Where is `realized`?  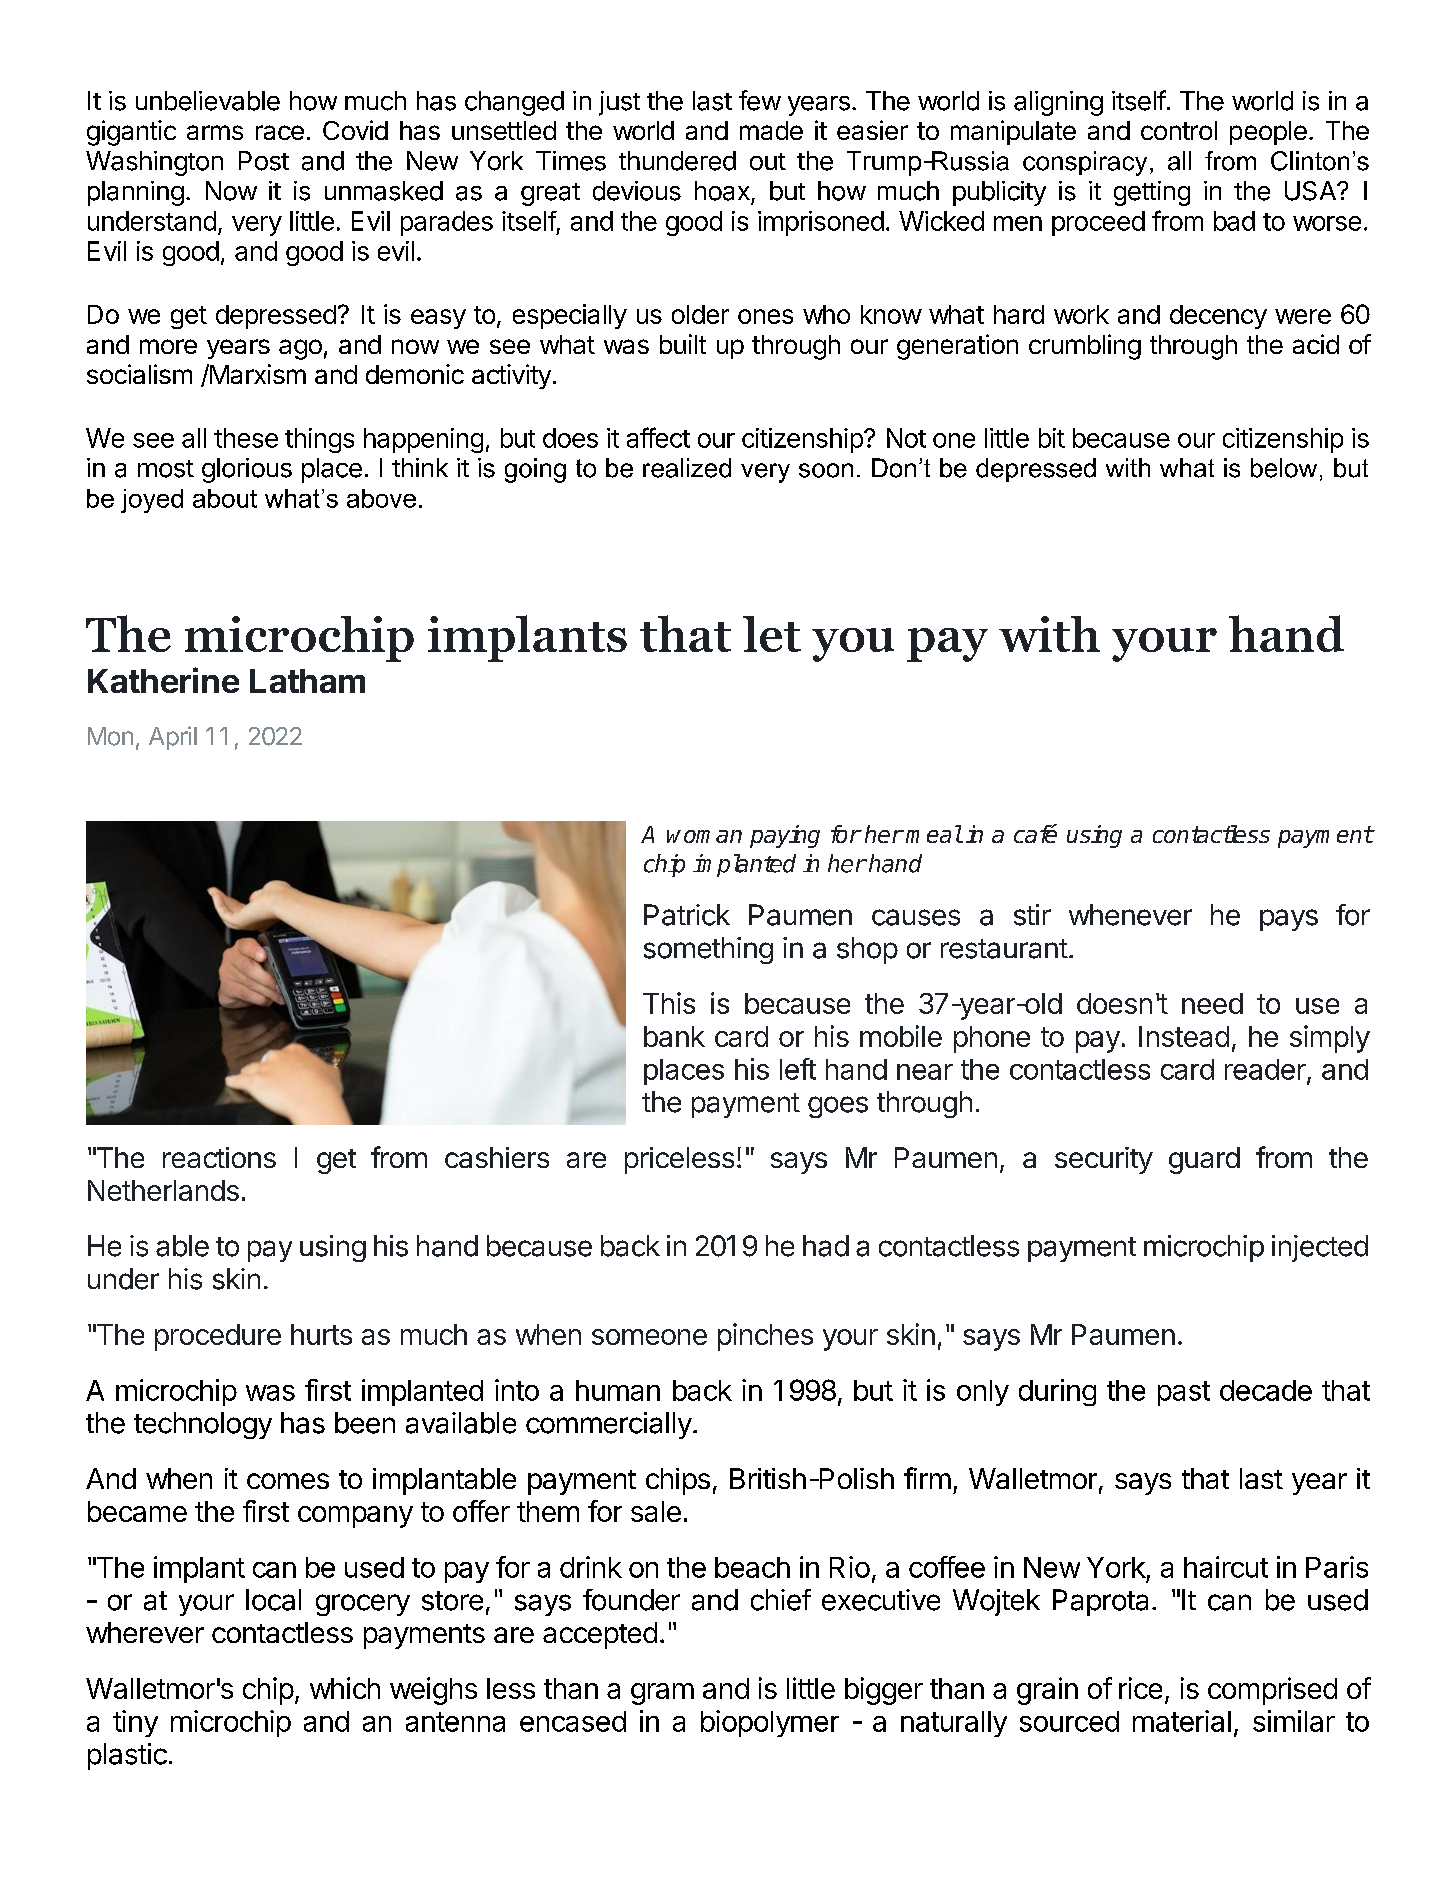
realized is located at coordinates (687, 468).
